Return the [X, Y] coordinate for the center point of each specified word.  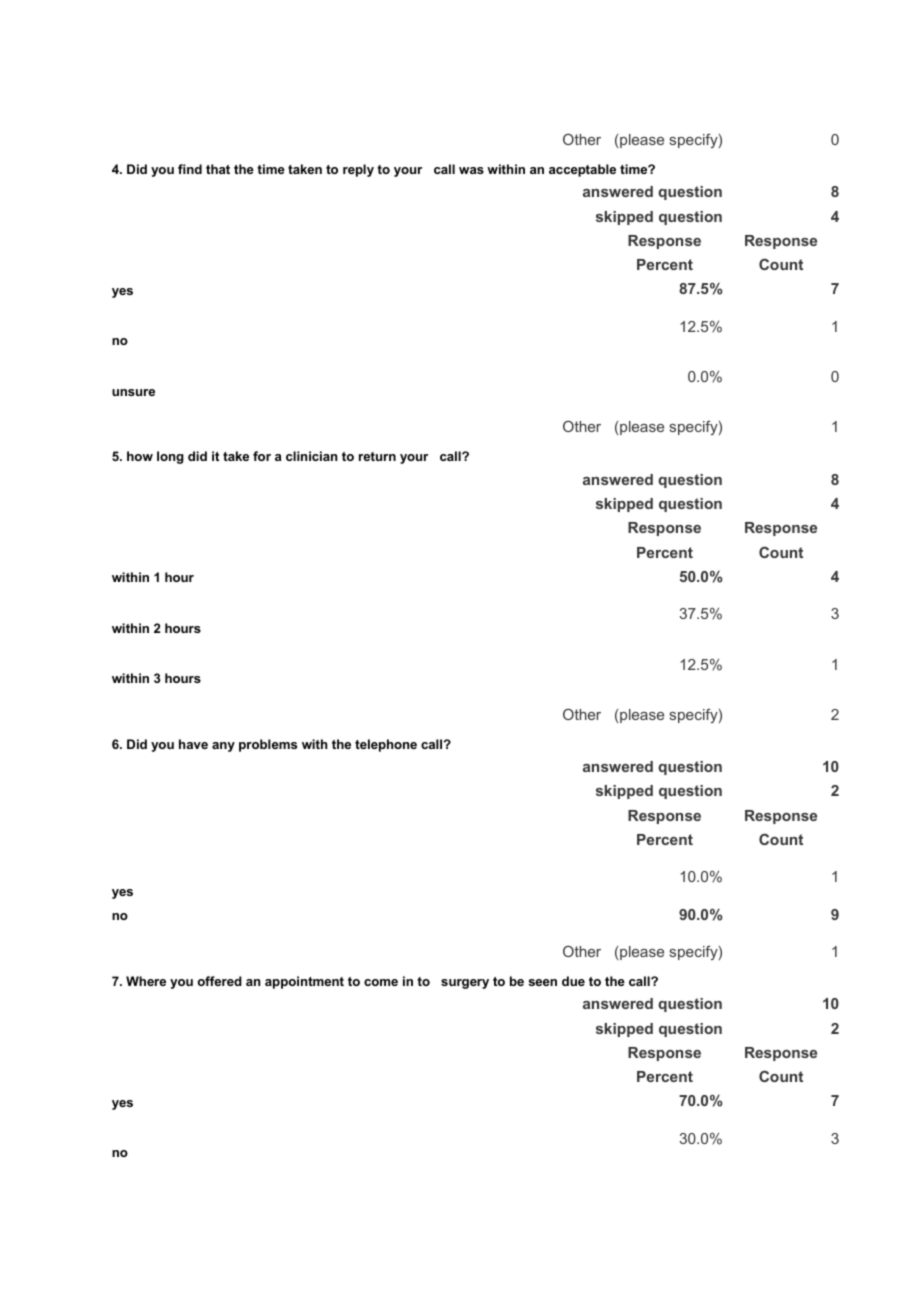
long [170, 457]
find [190, 169]
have [193, 744]
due [573, 981]
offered [219, 981]
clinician [311, 456]
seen [542, 982]
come [381, 982]
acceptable [582, 170]
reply [358, 170]
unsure [133, 392]
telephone [386, 745]
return [377, 456]
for [262, 456]
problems [268, 745]
